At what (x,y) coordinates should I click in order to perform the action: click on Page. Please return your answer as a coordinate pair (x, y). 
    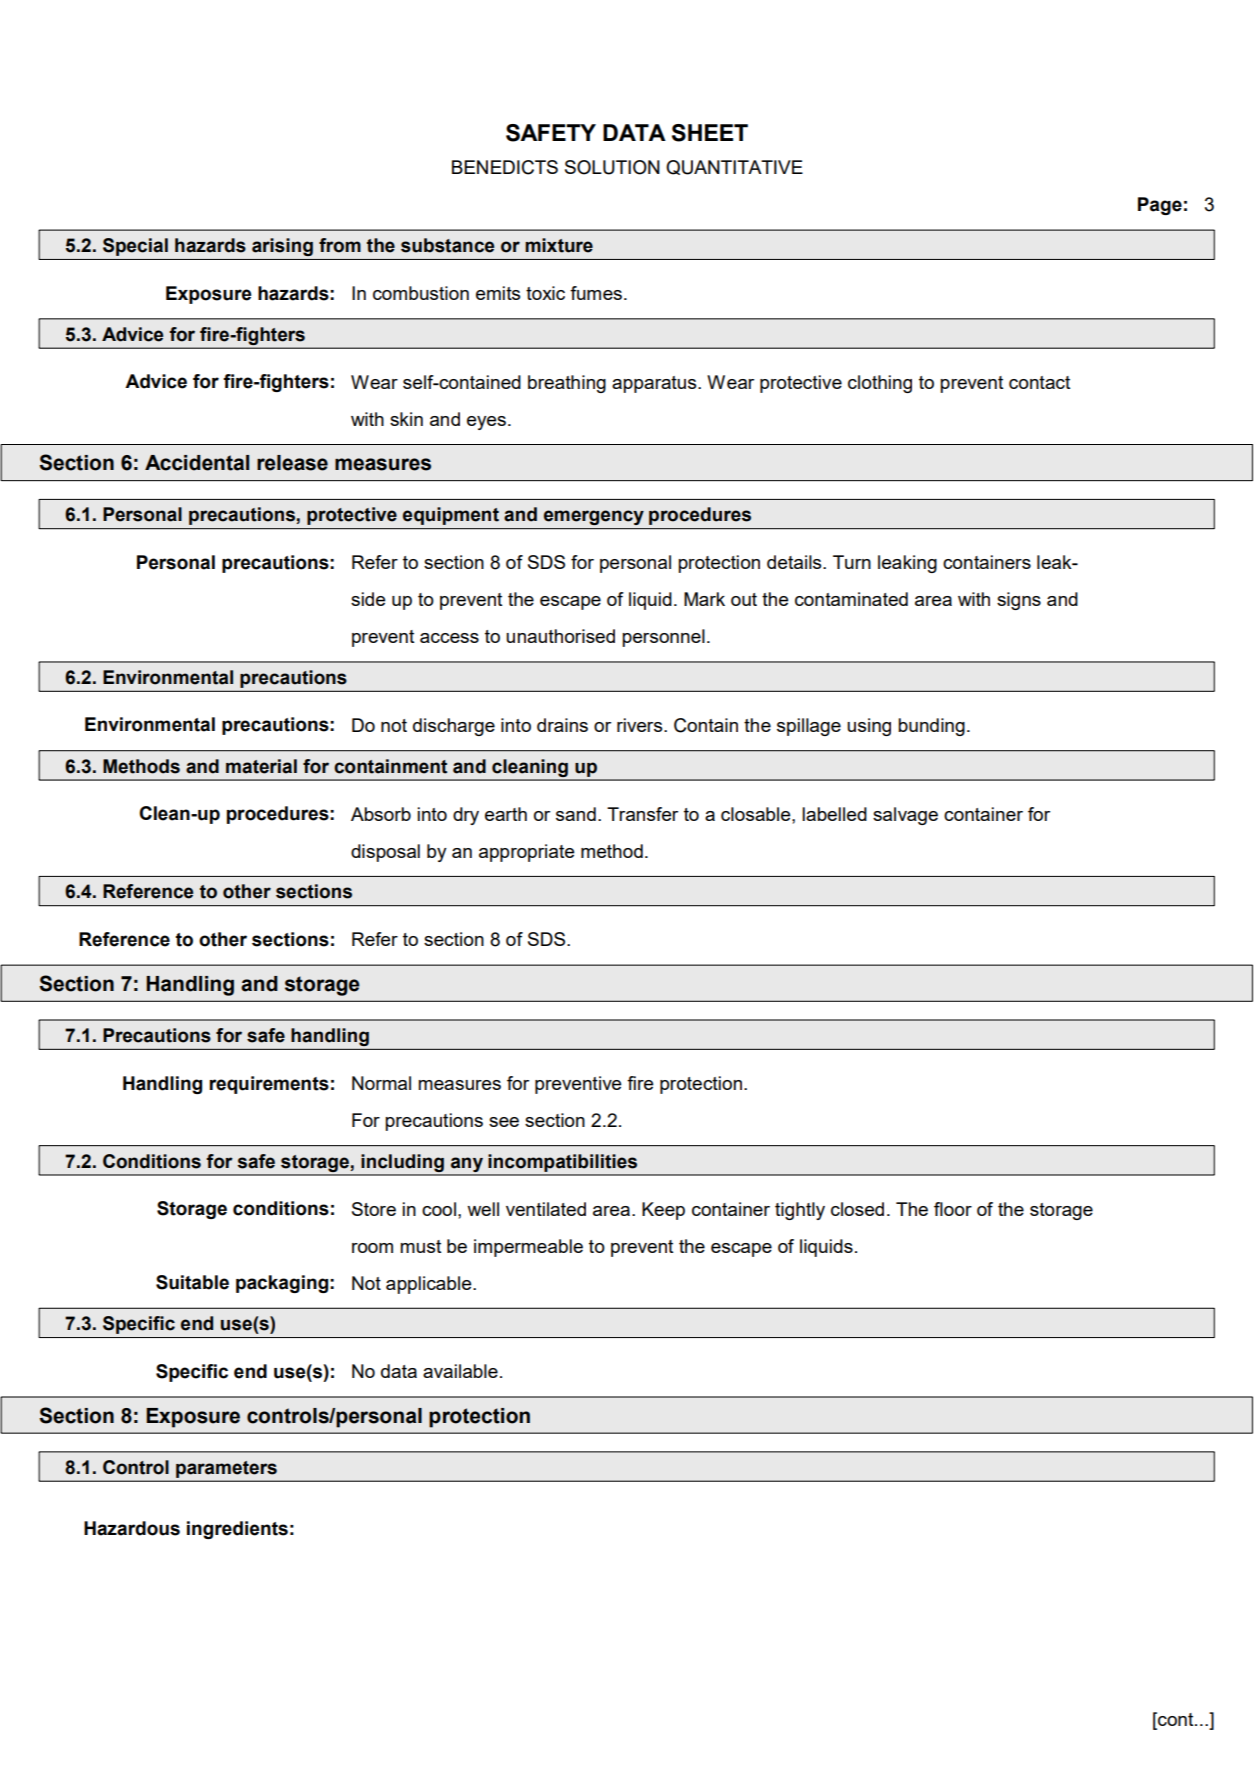
    Looking at the image, I should click on (1160, 206).
